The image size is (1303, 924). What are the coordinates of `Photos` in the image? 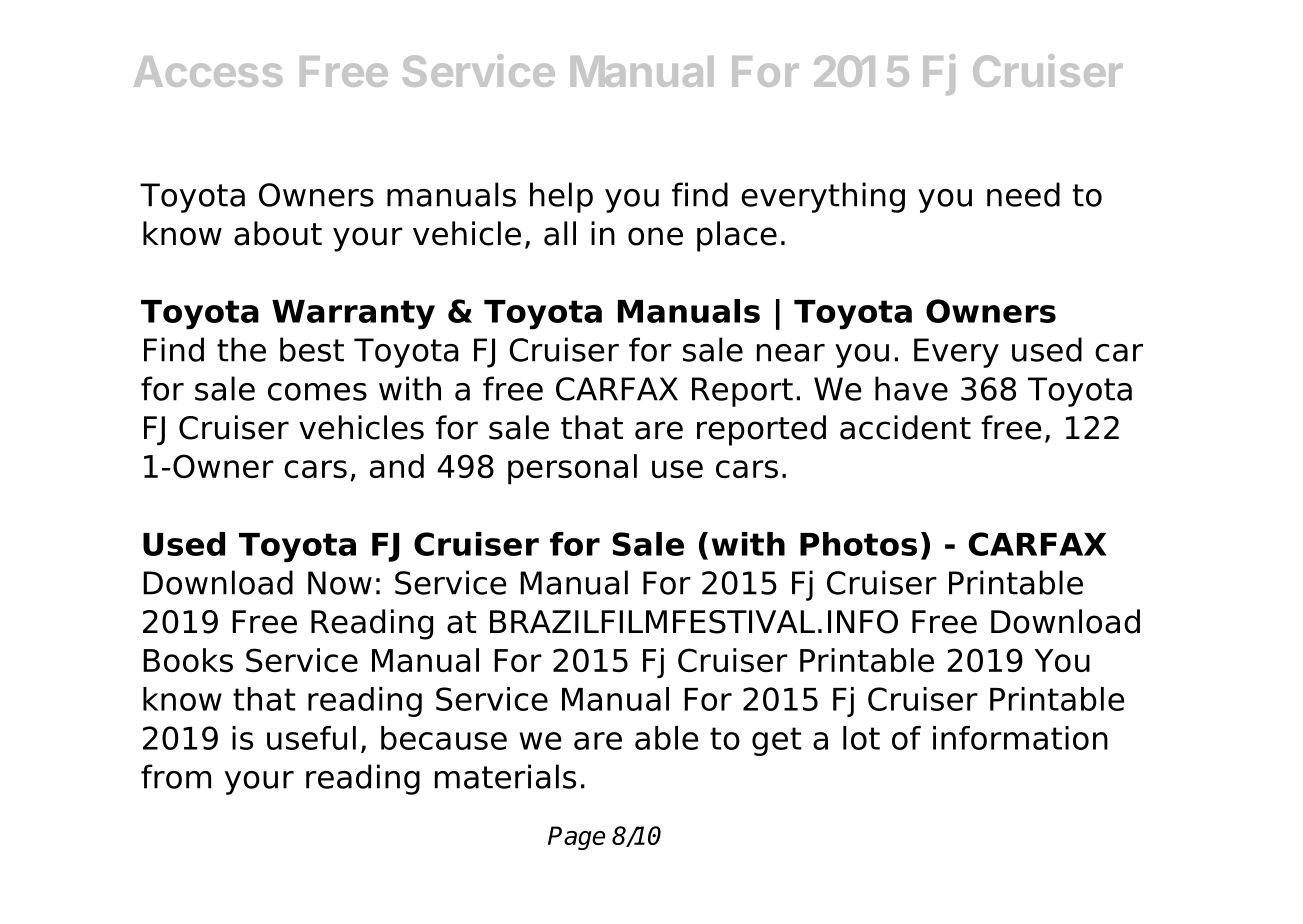 It's located at (858, 544).
